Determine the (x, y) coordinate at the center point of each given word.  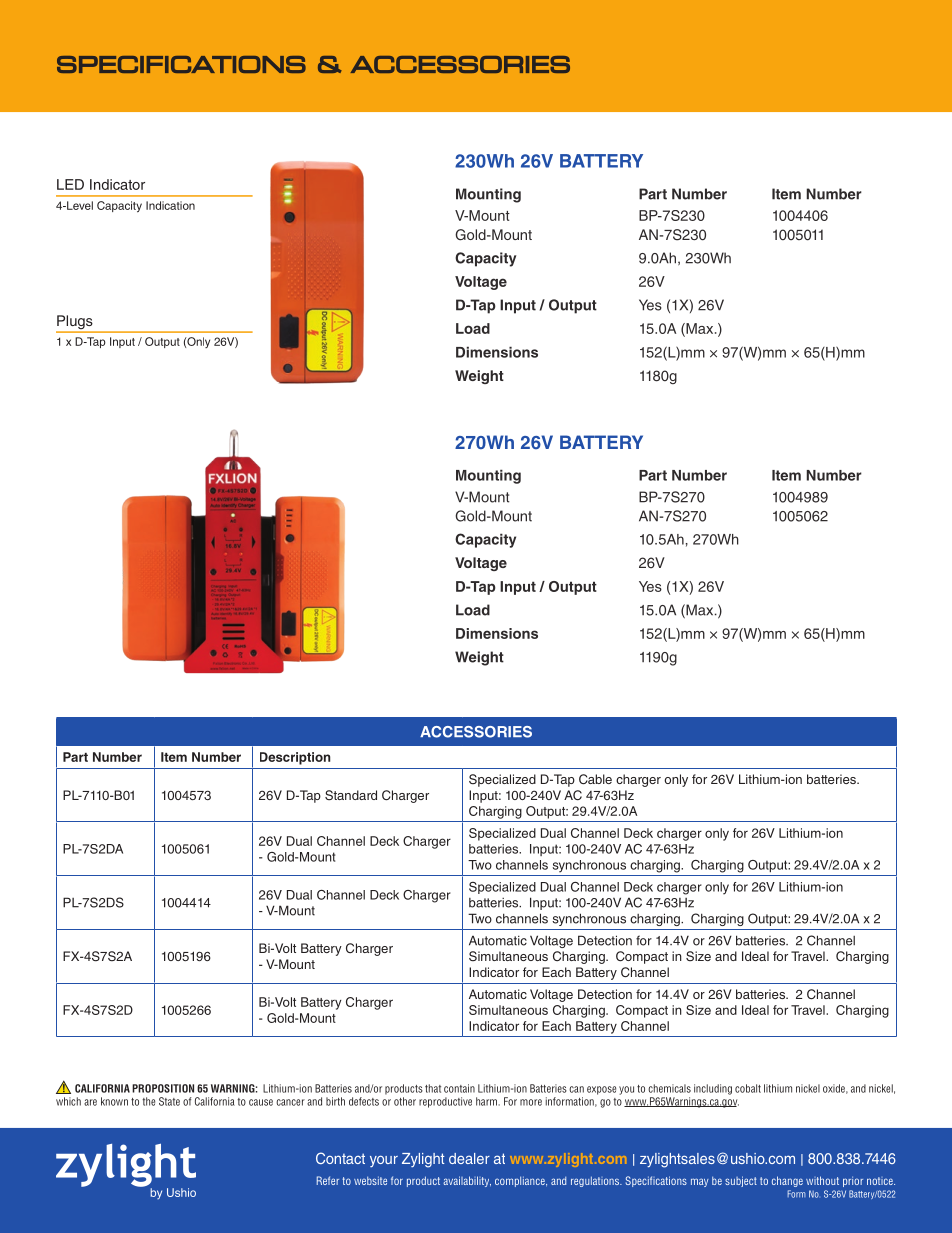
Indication (170, 205)
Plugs (75, 323)
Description (295, 758)
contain (459, 1088)
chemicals (669, 1088)
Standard (351, 795)
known (114, 1101)
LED (70, 184)
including (713, 1089)
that (433, 1088)
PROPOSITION (163, 1088)
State (169, 1101)
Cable (595, 779)
